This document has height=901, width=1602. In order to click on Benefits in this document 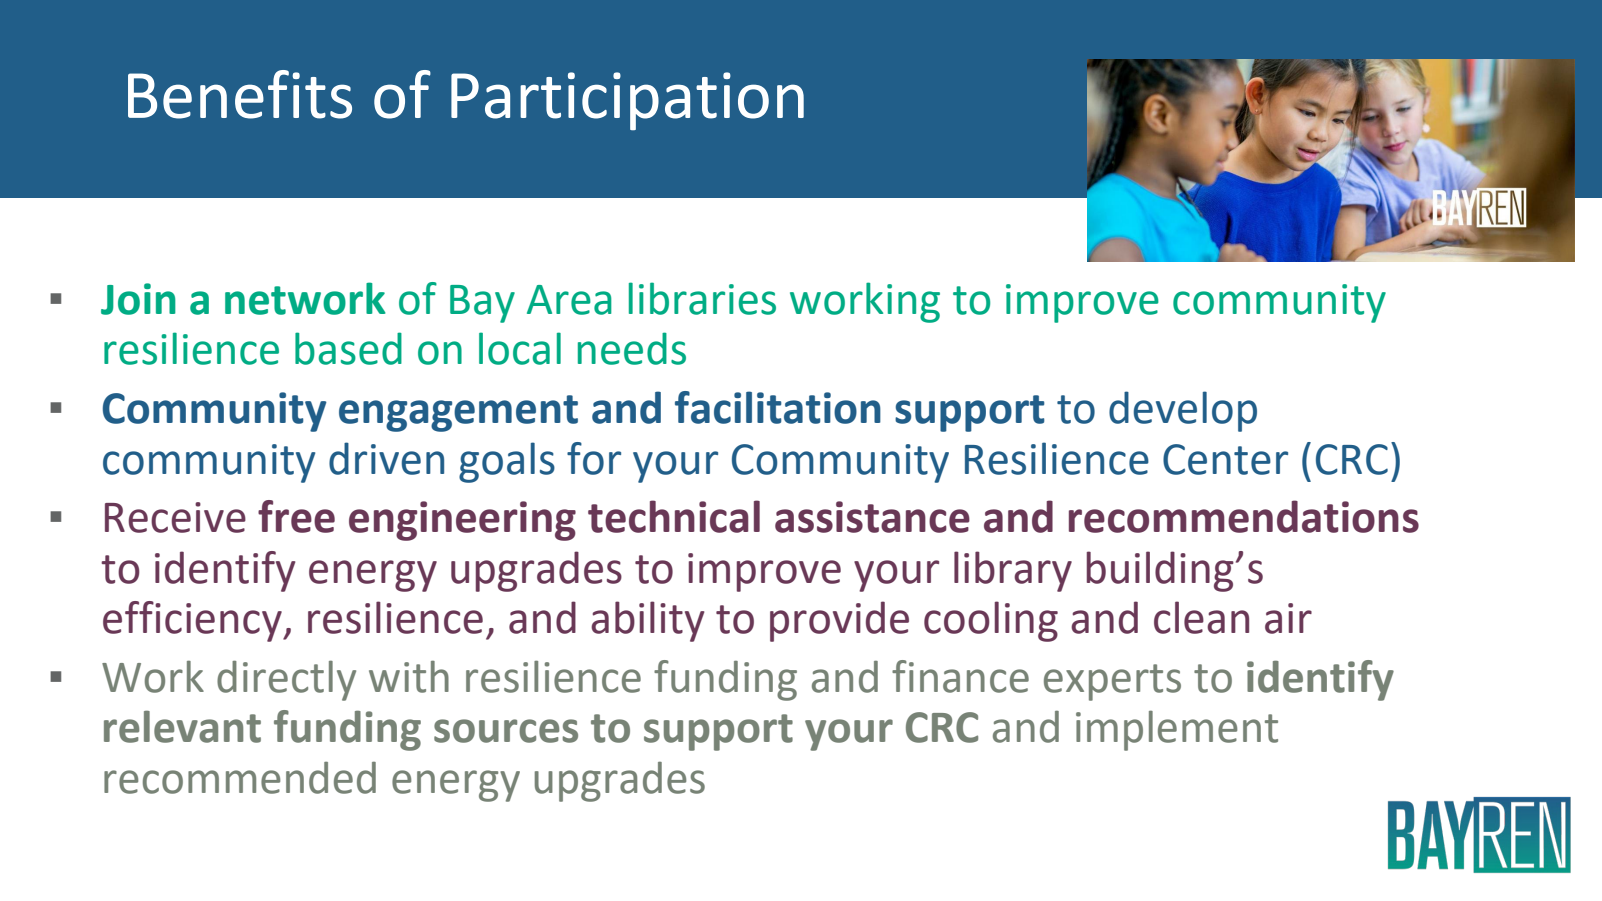, I will do `click(240, 94)`.
